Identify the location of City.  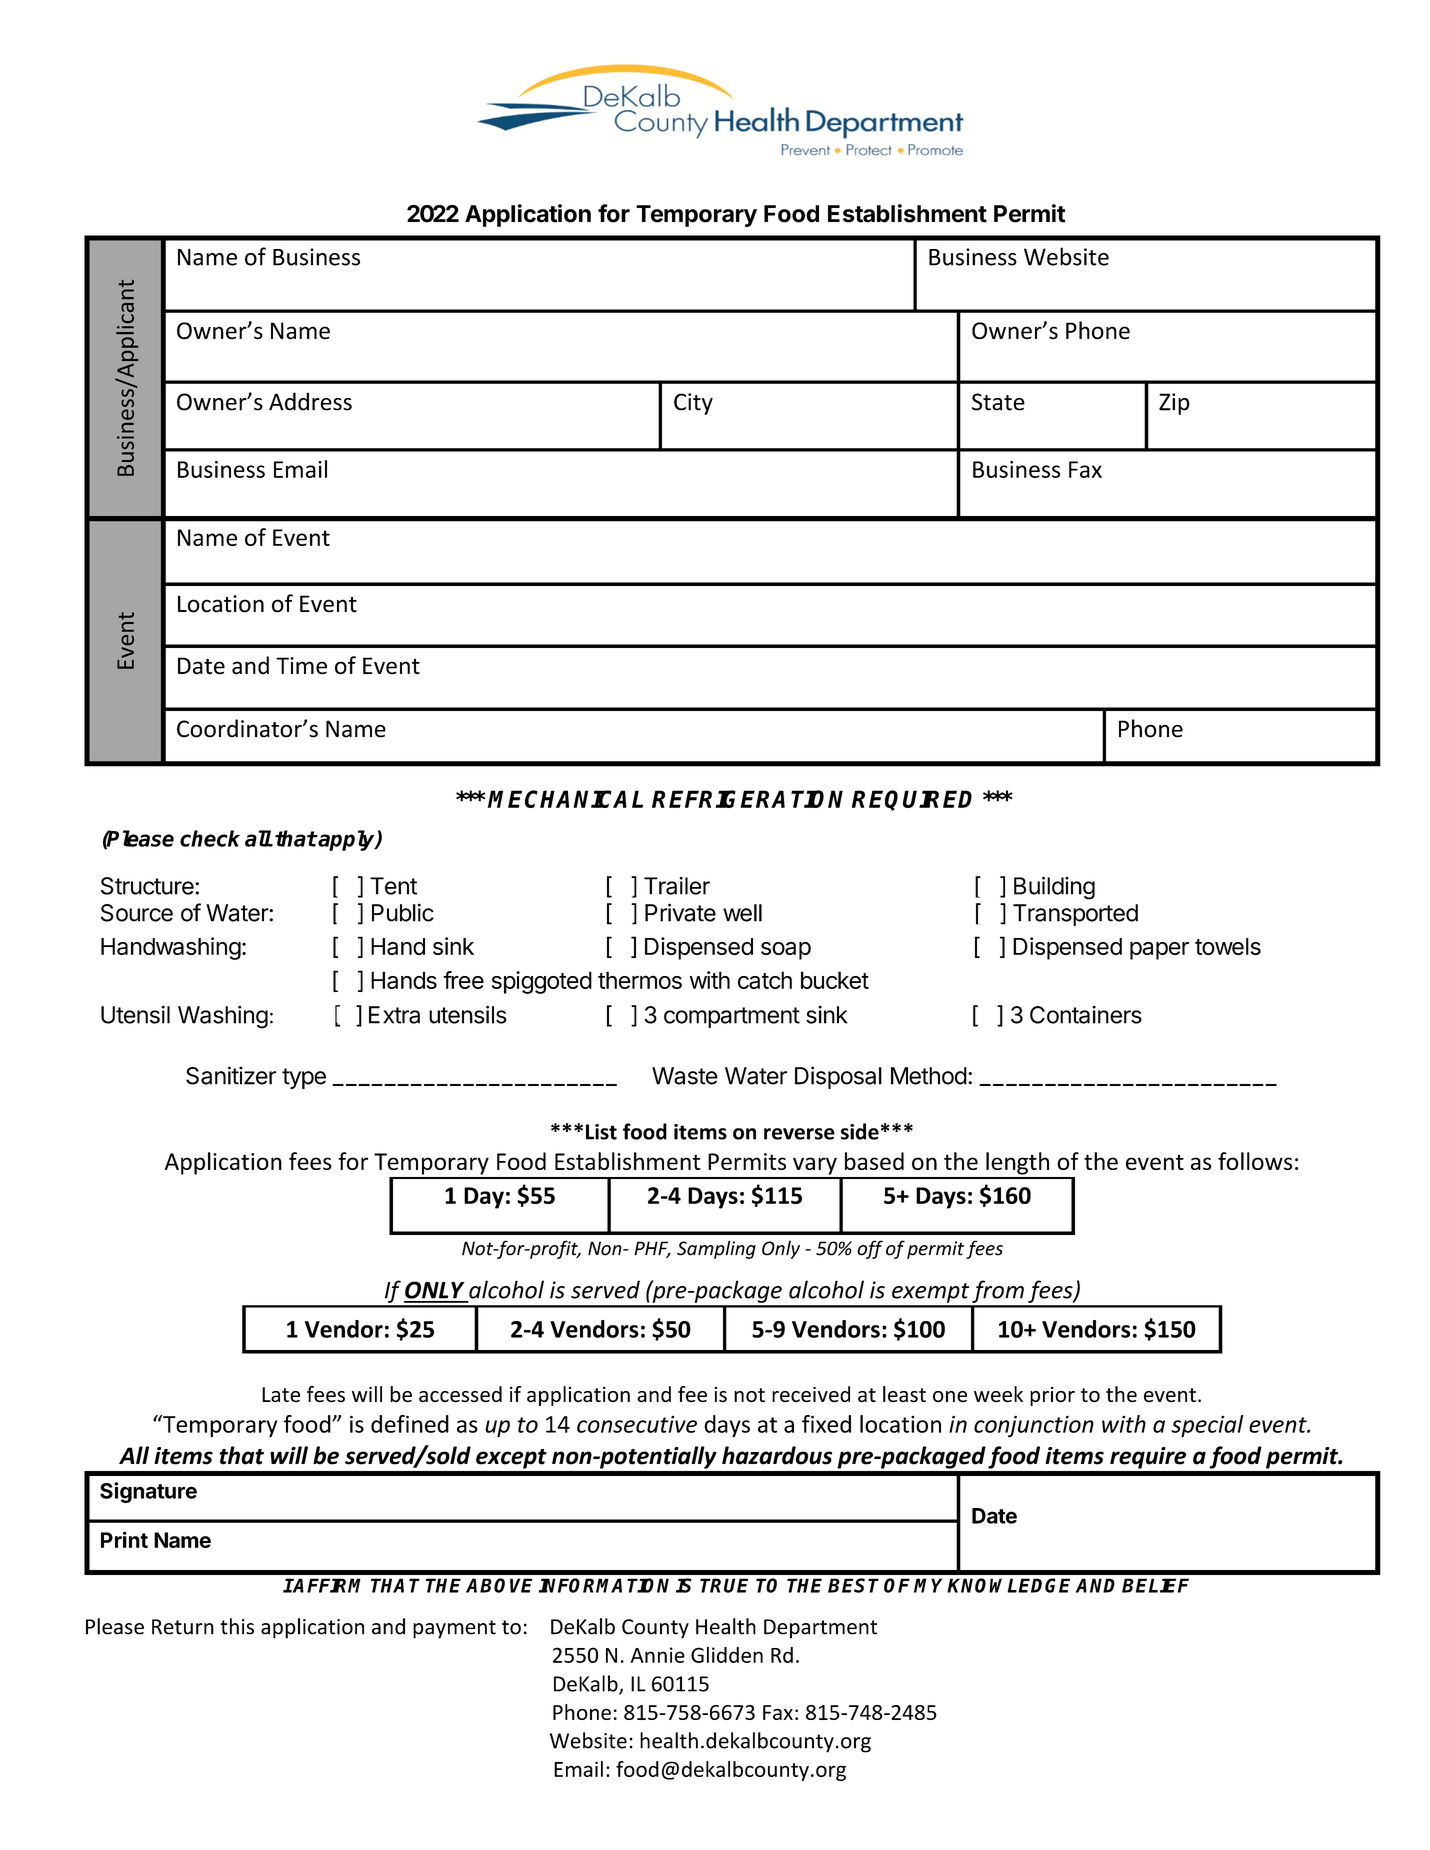
(693, 404).
